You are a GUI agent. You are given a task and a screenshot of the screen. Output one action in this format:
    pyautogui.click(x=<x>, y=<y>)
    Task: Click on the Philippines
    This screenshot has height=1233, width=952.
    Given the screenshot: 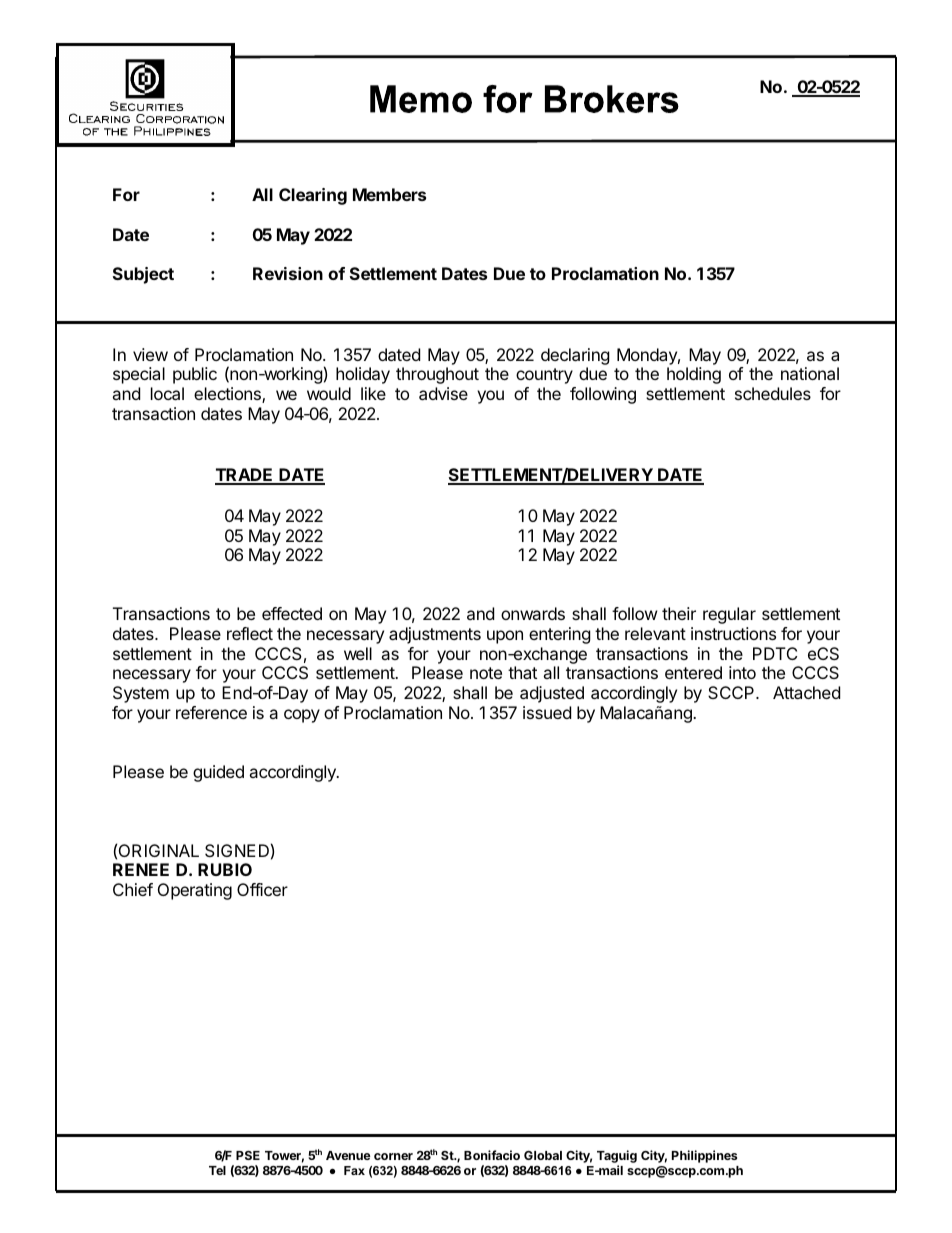 What is the action you would take?
    pyautogui.click(x=704, y=1156)
